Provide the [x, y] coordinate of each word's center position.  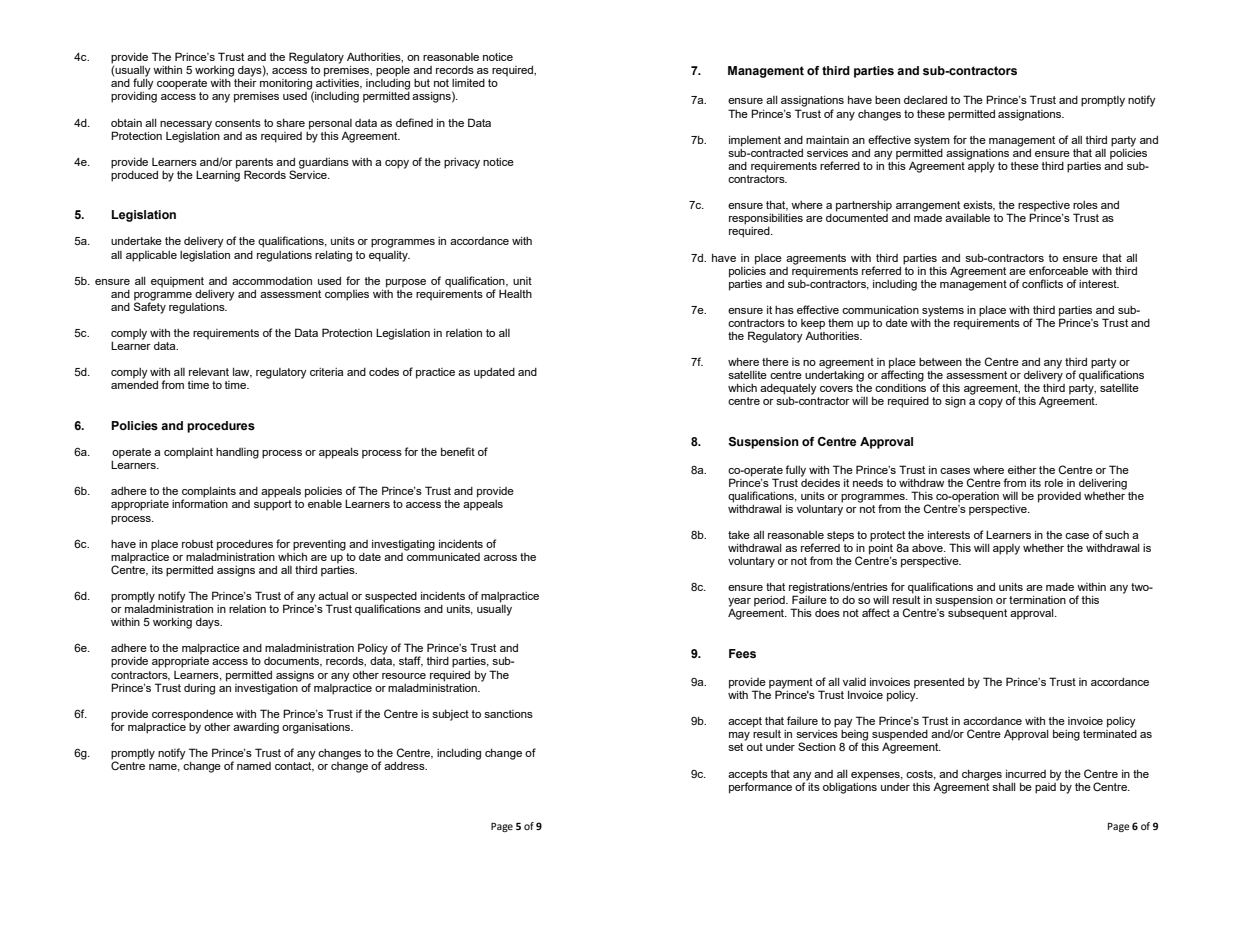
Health [515, 293]
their [245, 83]
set [735, 747]
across [500, 558]
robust [197, 544]
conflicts [1042, 283]
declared [925, 100]
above [928, 548]
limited [468, 83]
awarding [256, 728]
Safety [150, 307]
